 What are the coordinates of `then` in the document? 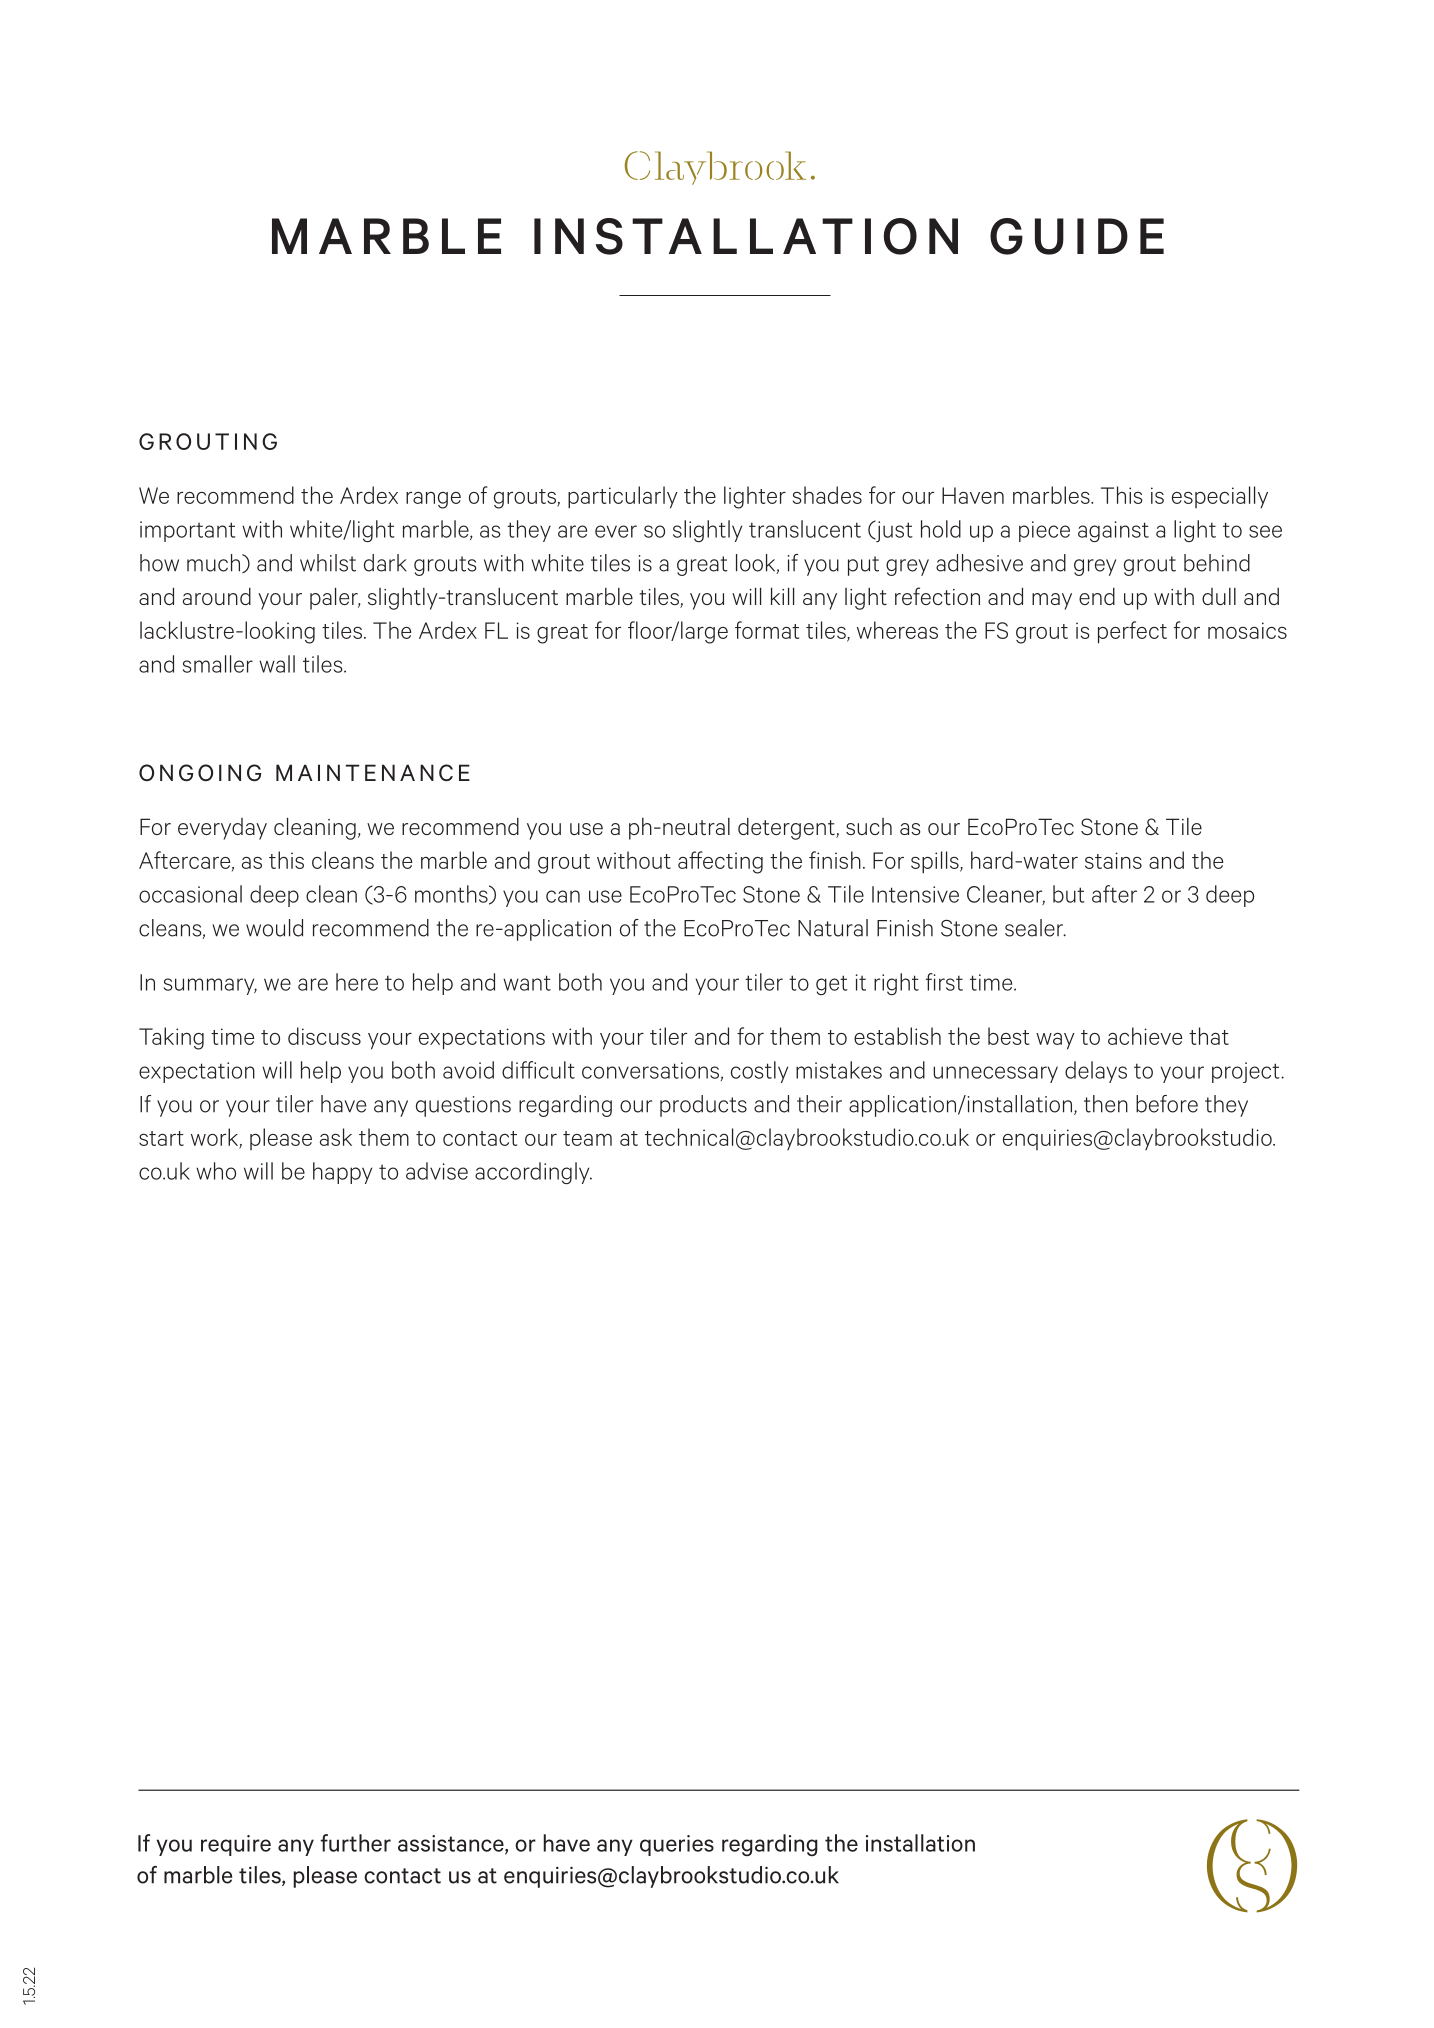 It's located at (1106, 1104).
